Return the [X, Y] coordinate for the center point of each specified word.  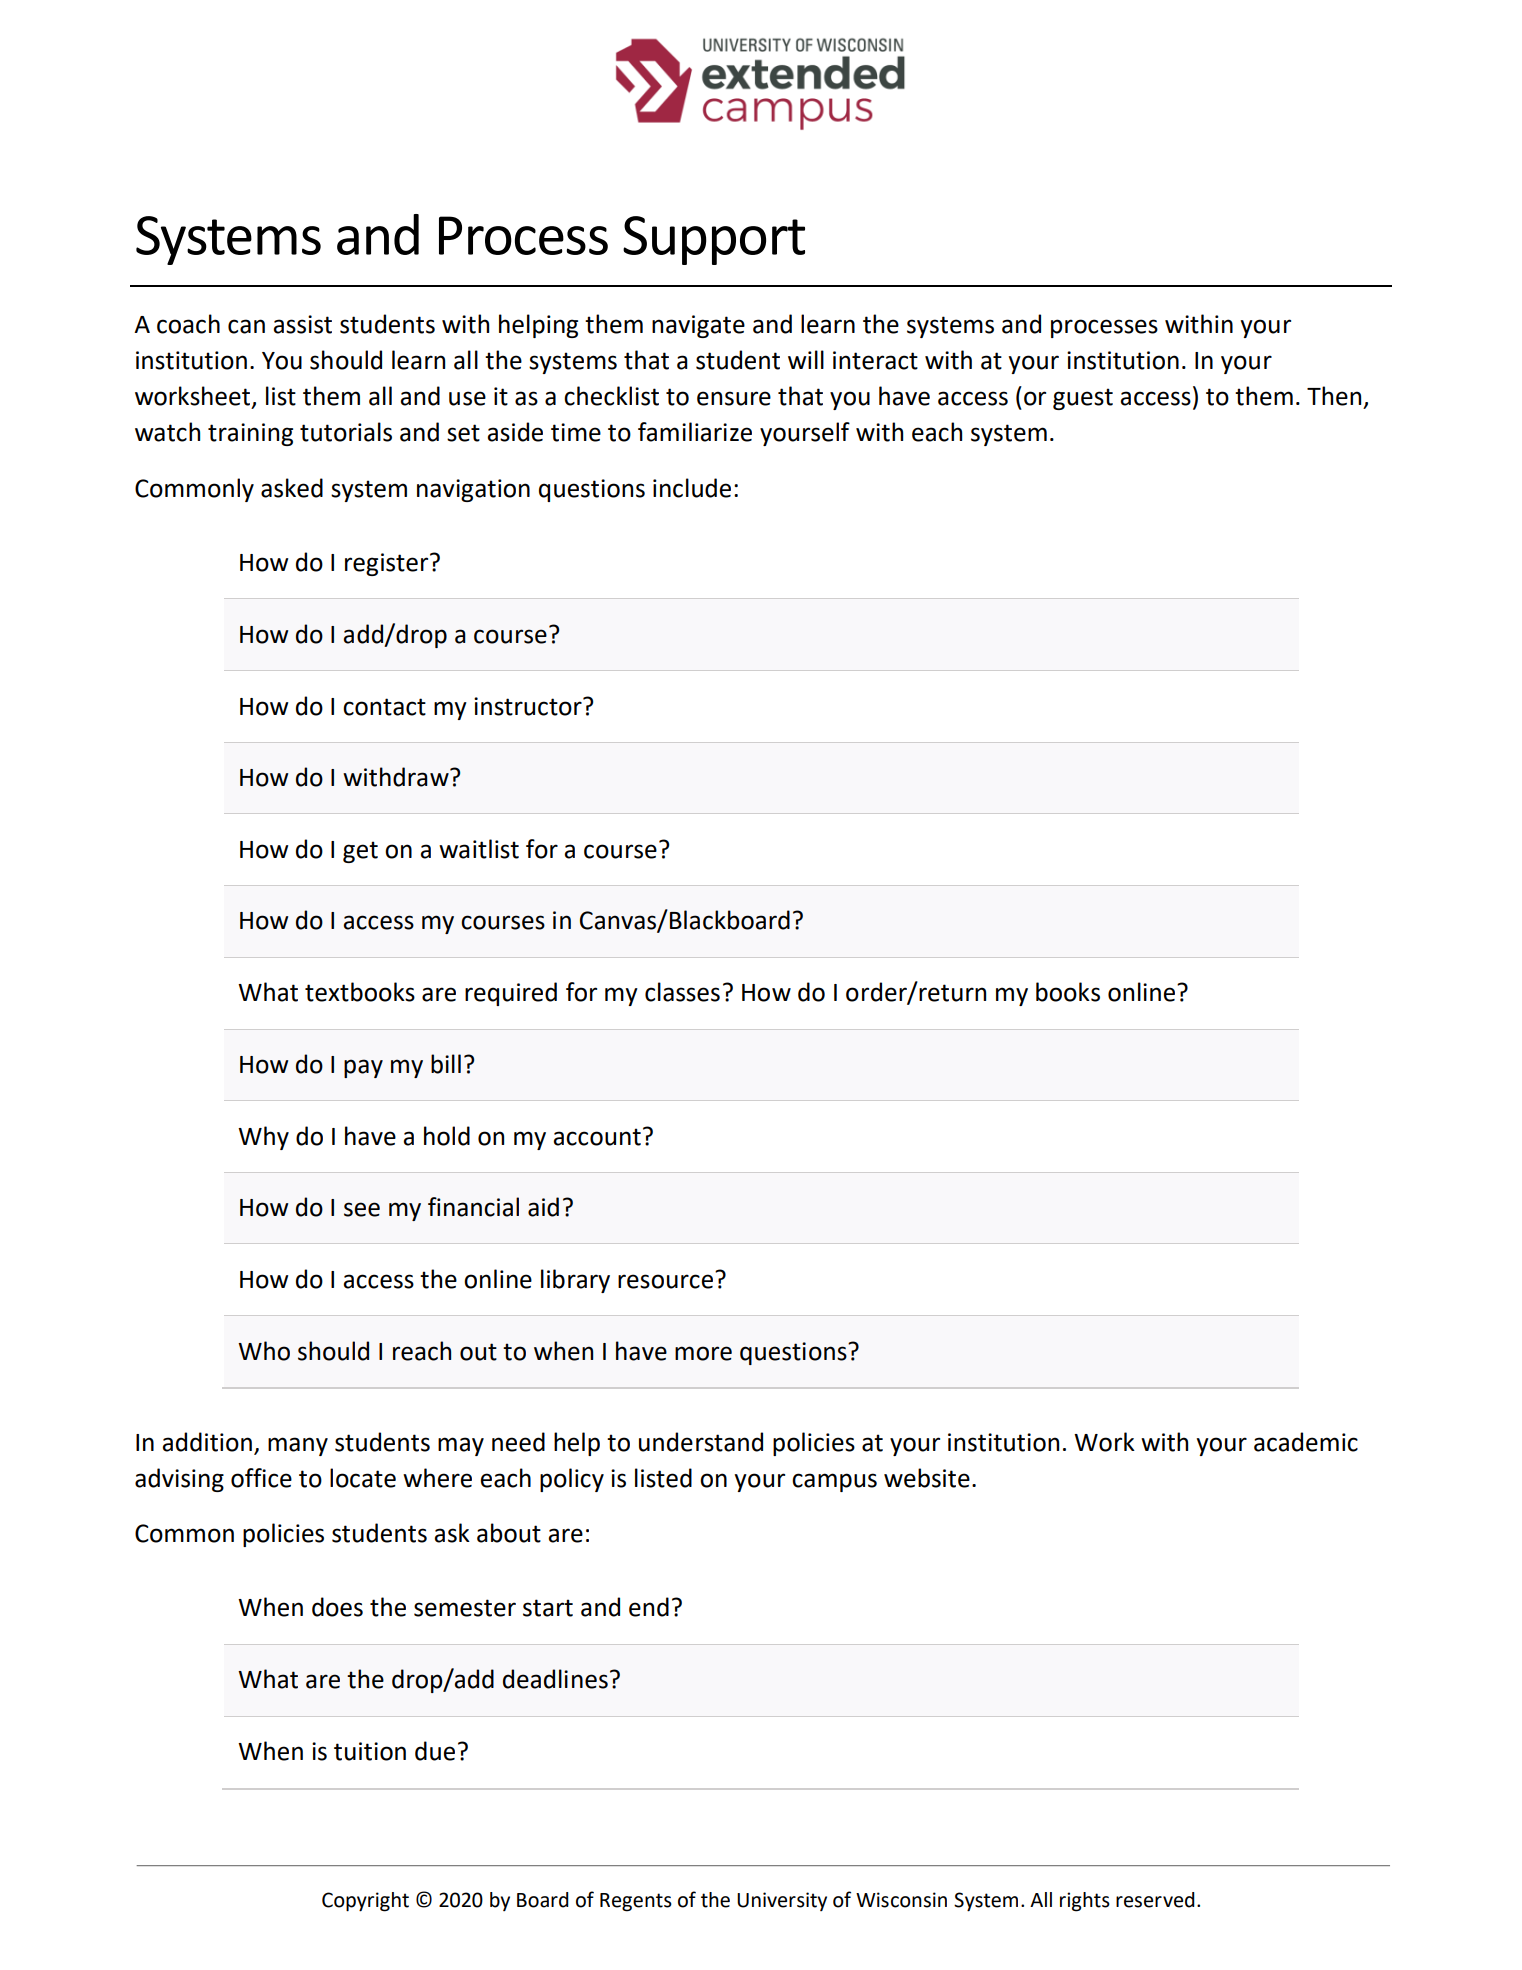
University [782, 1901]
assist [302, 324]
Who [264, 1351]
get [360, 852]
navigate [698, 326]
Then [1334, 396]
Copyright [365, 1902]
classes [682, 992]
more [703, 1353]
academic [1306, 1442]
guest [1083, 399]
